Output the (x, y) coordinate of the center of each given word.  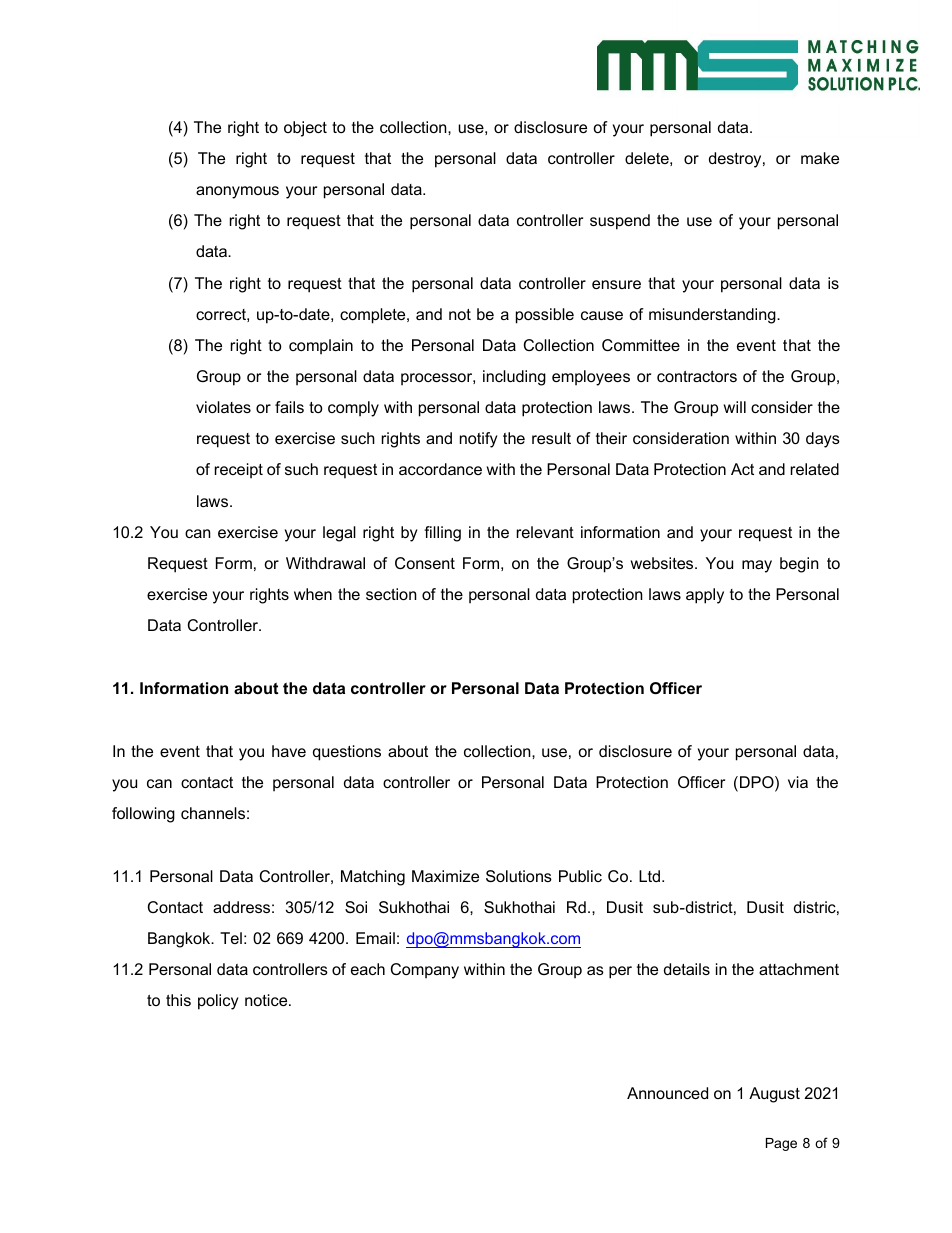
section (391, 594)
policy (218, 1002)
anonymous (237, 192)
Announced (667, 1093)
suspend (620, 222)
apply (705, 596)
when (313, 594)
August (774, 1095)
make (820, 158)
